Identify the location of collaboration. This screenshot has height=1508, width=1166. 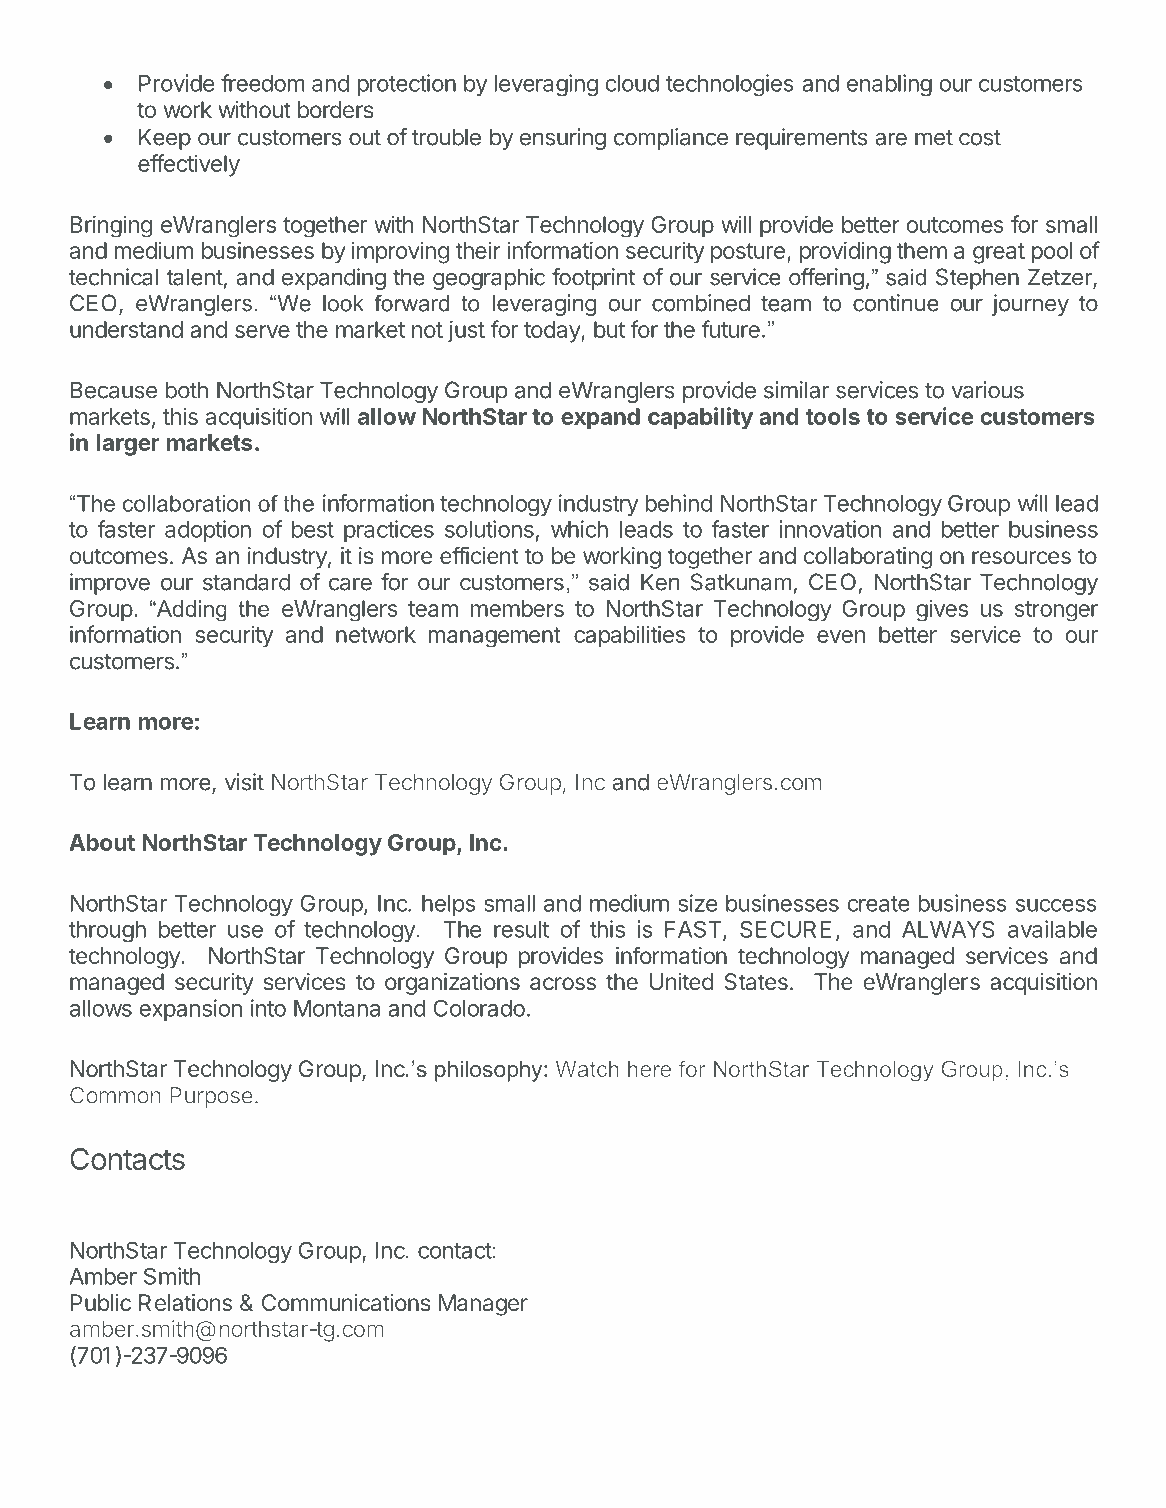
(186, 503).
